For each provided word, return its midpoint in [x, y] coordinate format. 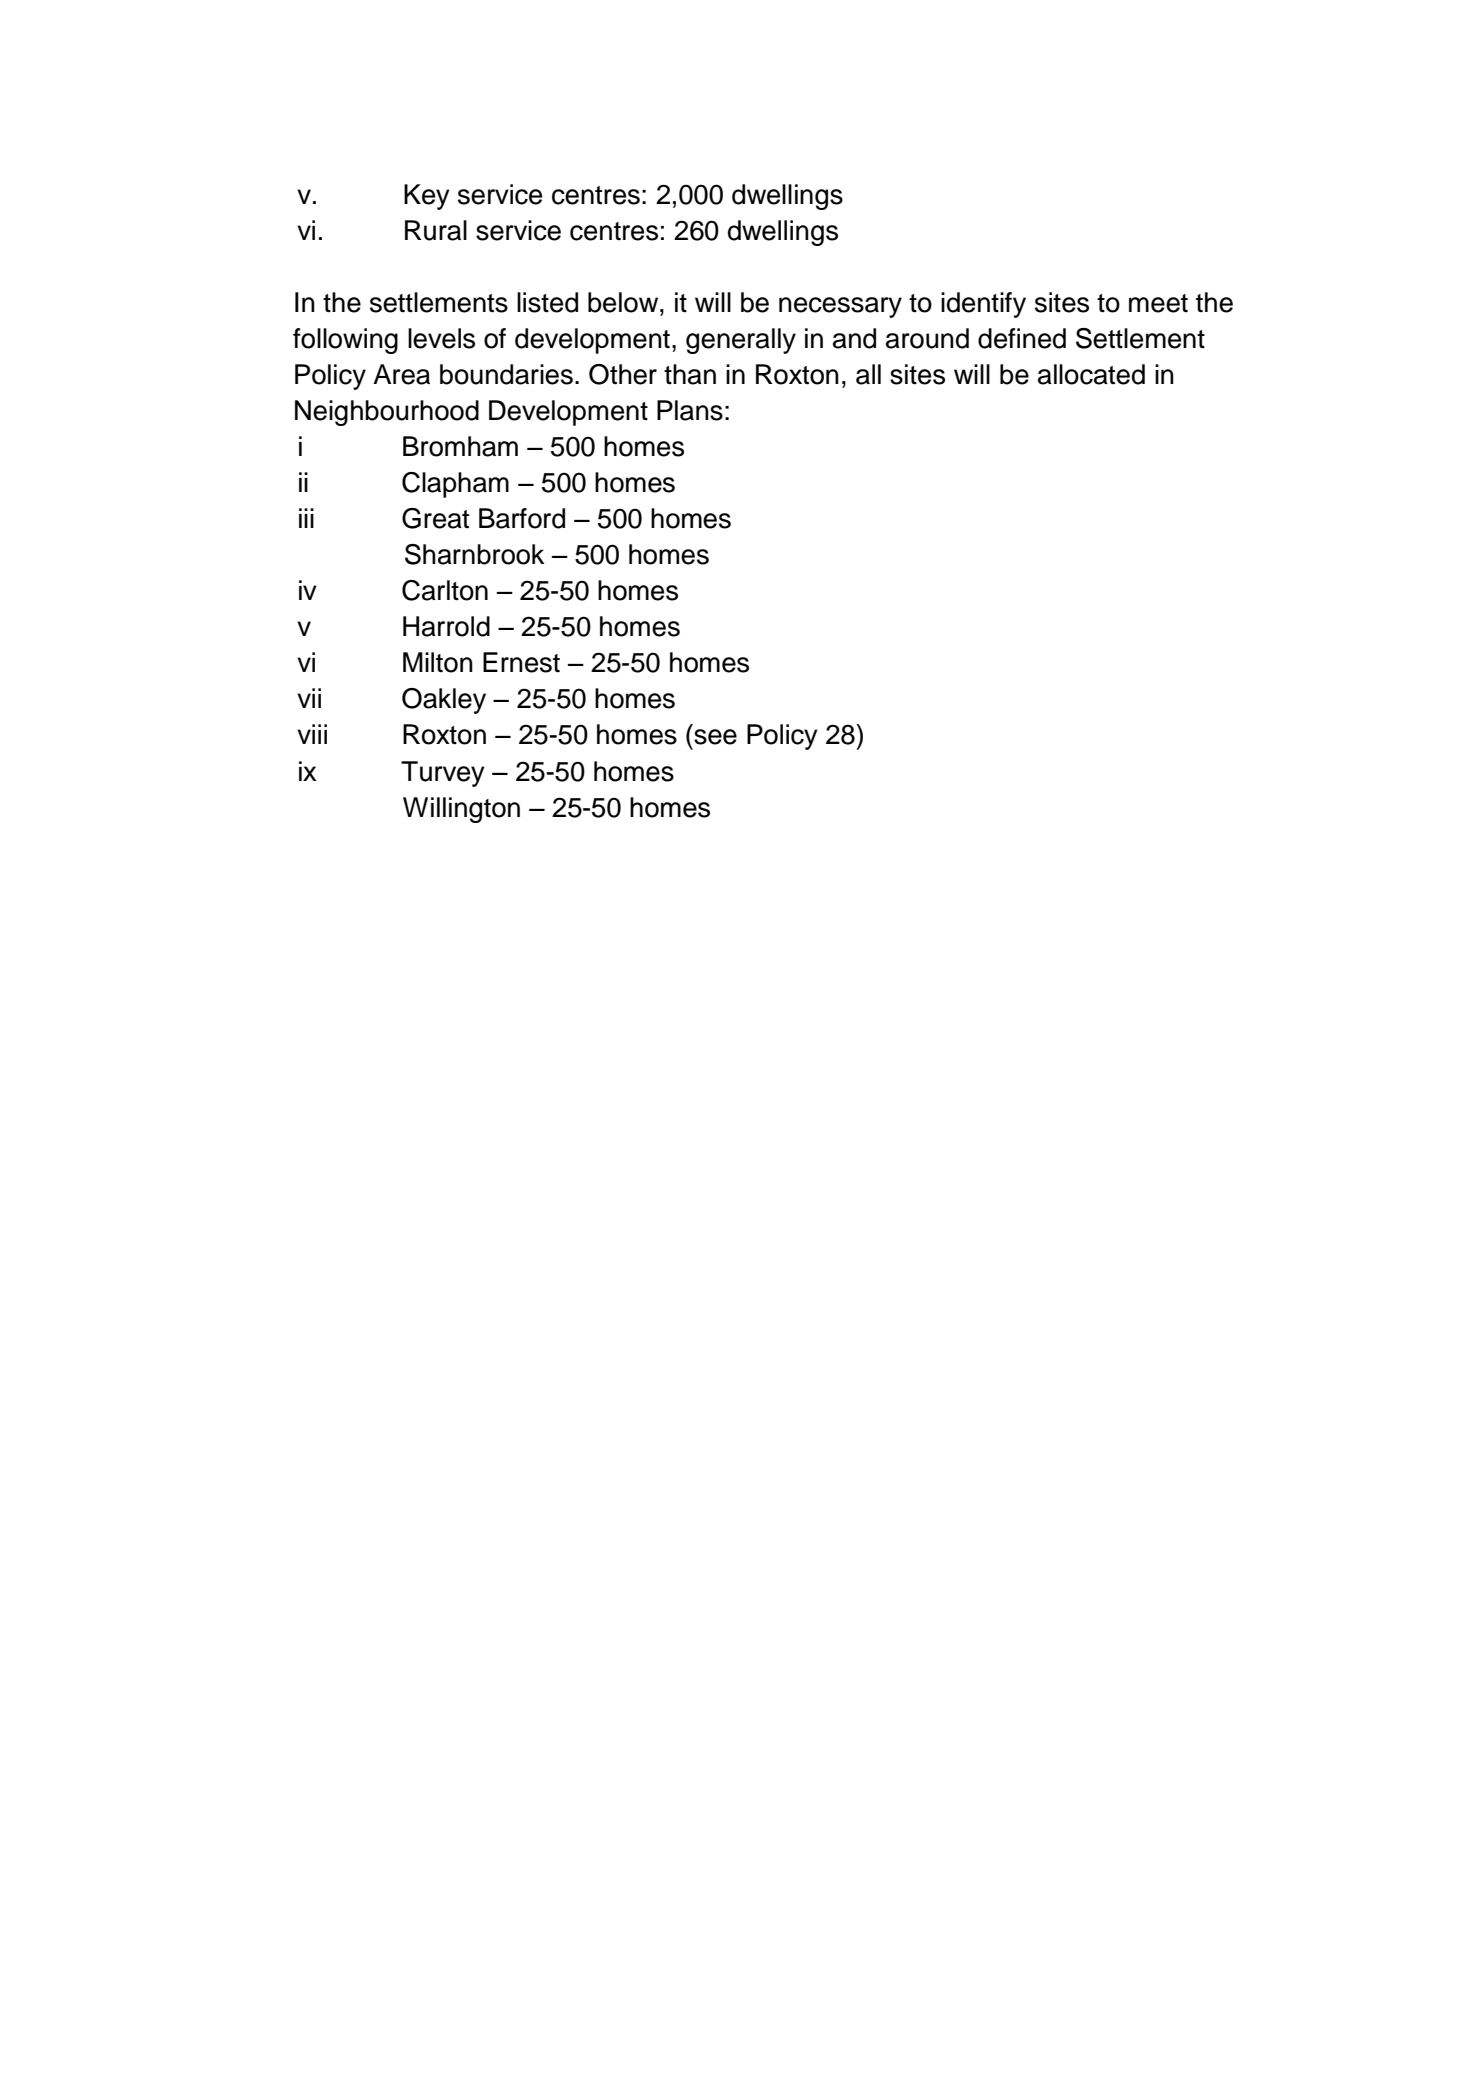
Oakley [444, 701]
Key [427, 197]
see [715, 737]
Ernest [521, 662]
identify [983, 305]
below [624, 302]
